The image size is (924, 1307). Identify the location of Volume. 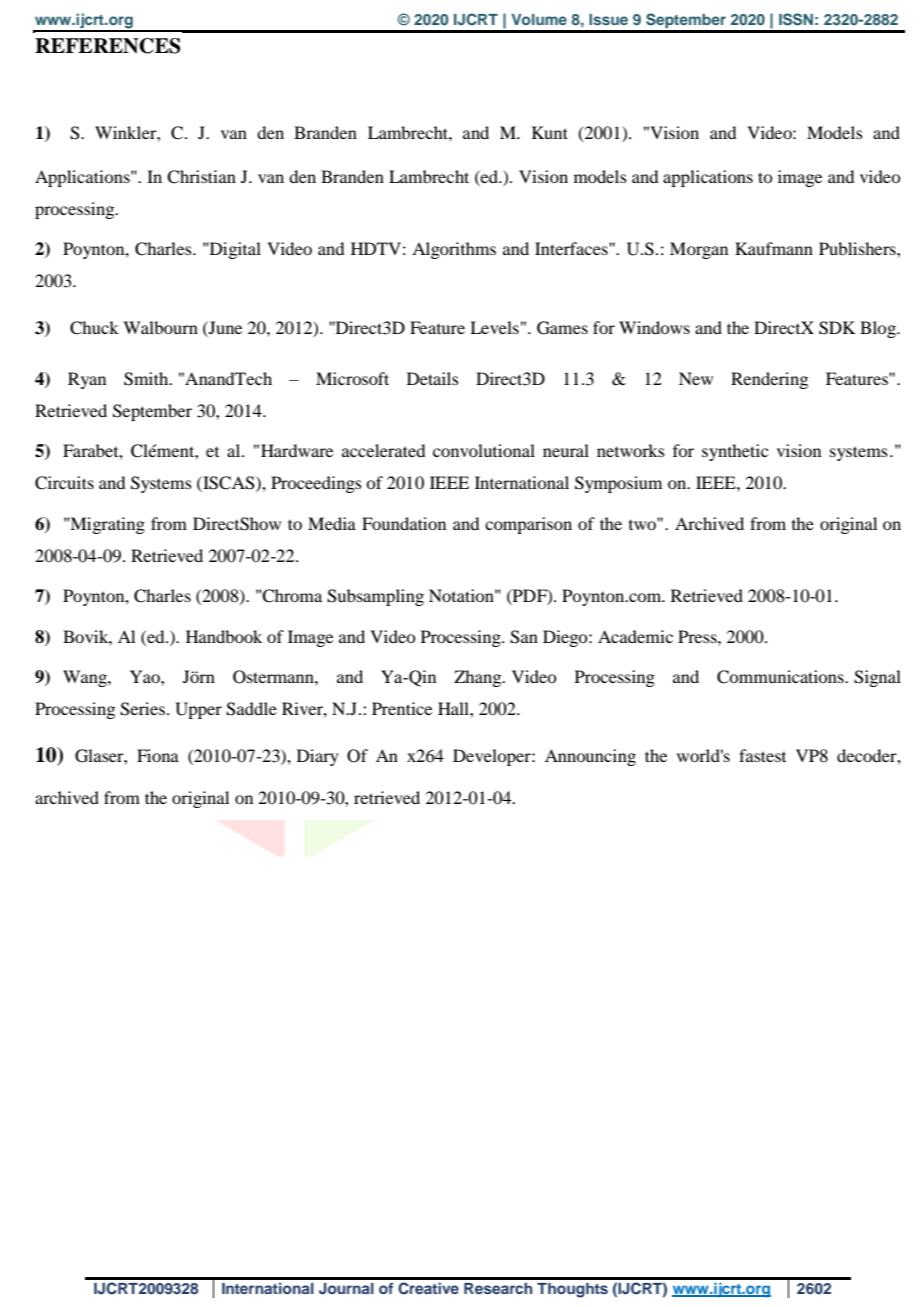
(539, 19).
